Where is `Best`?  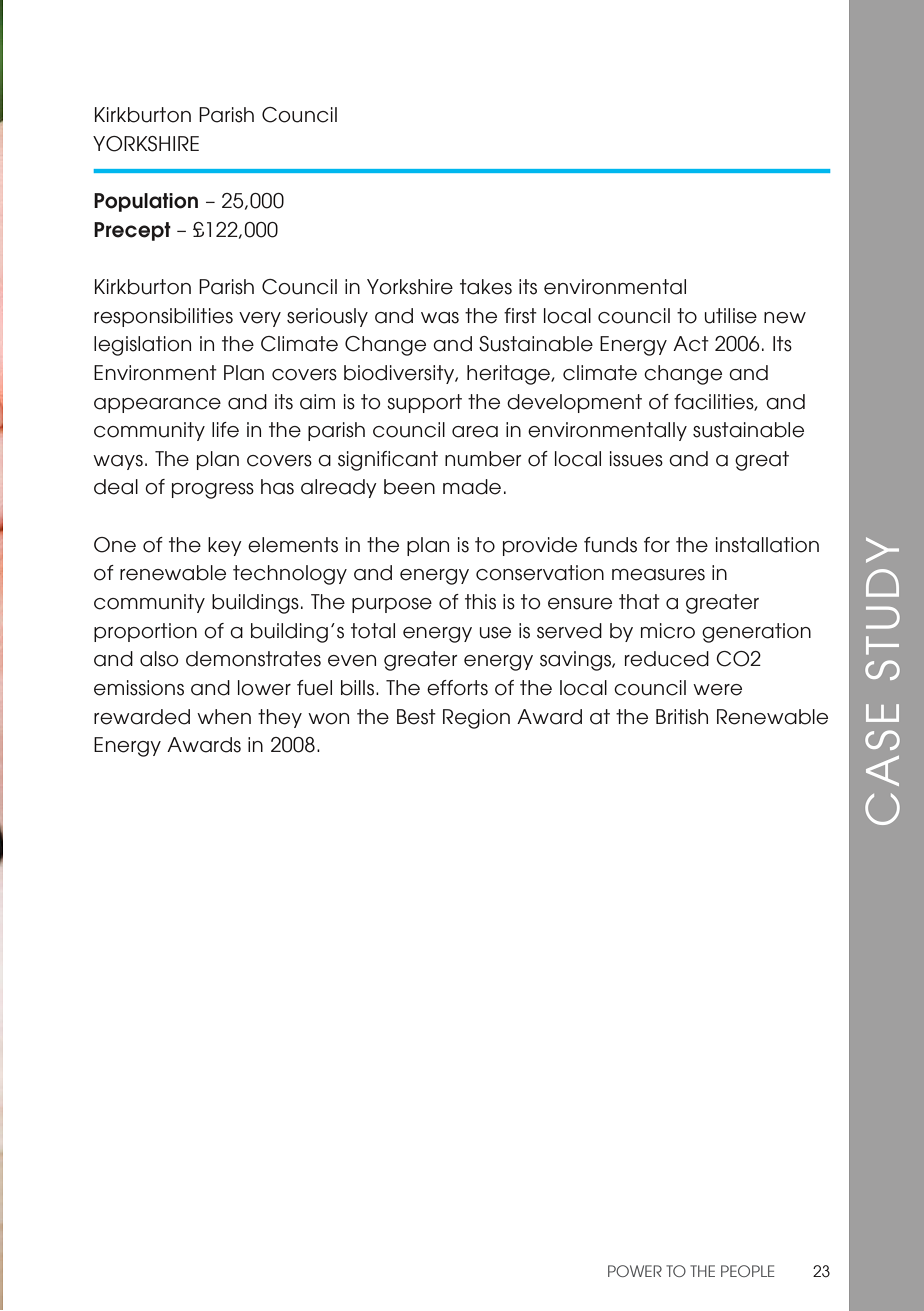
Best is located at coordinates (416, 717).
